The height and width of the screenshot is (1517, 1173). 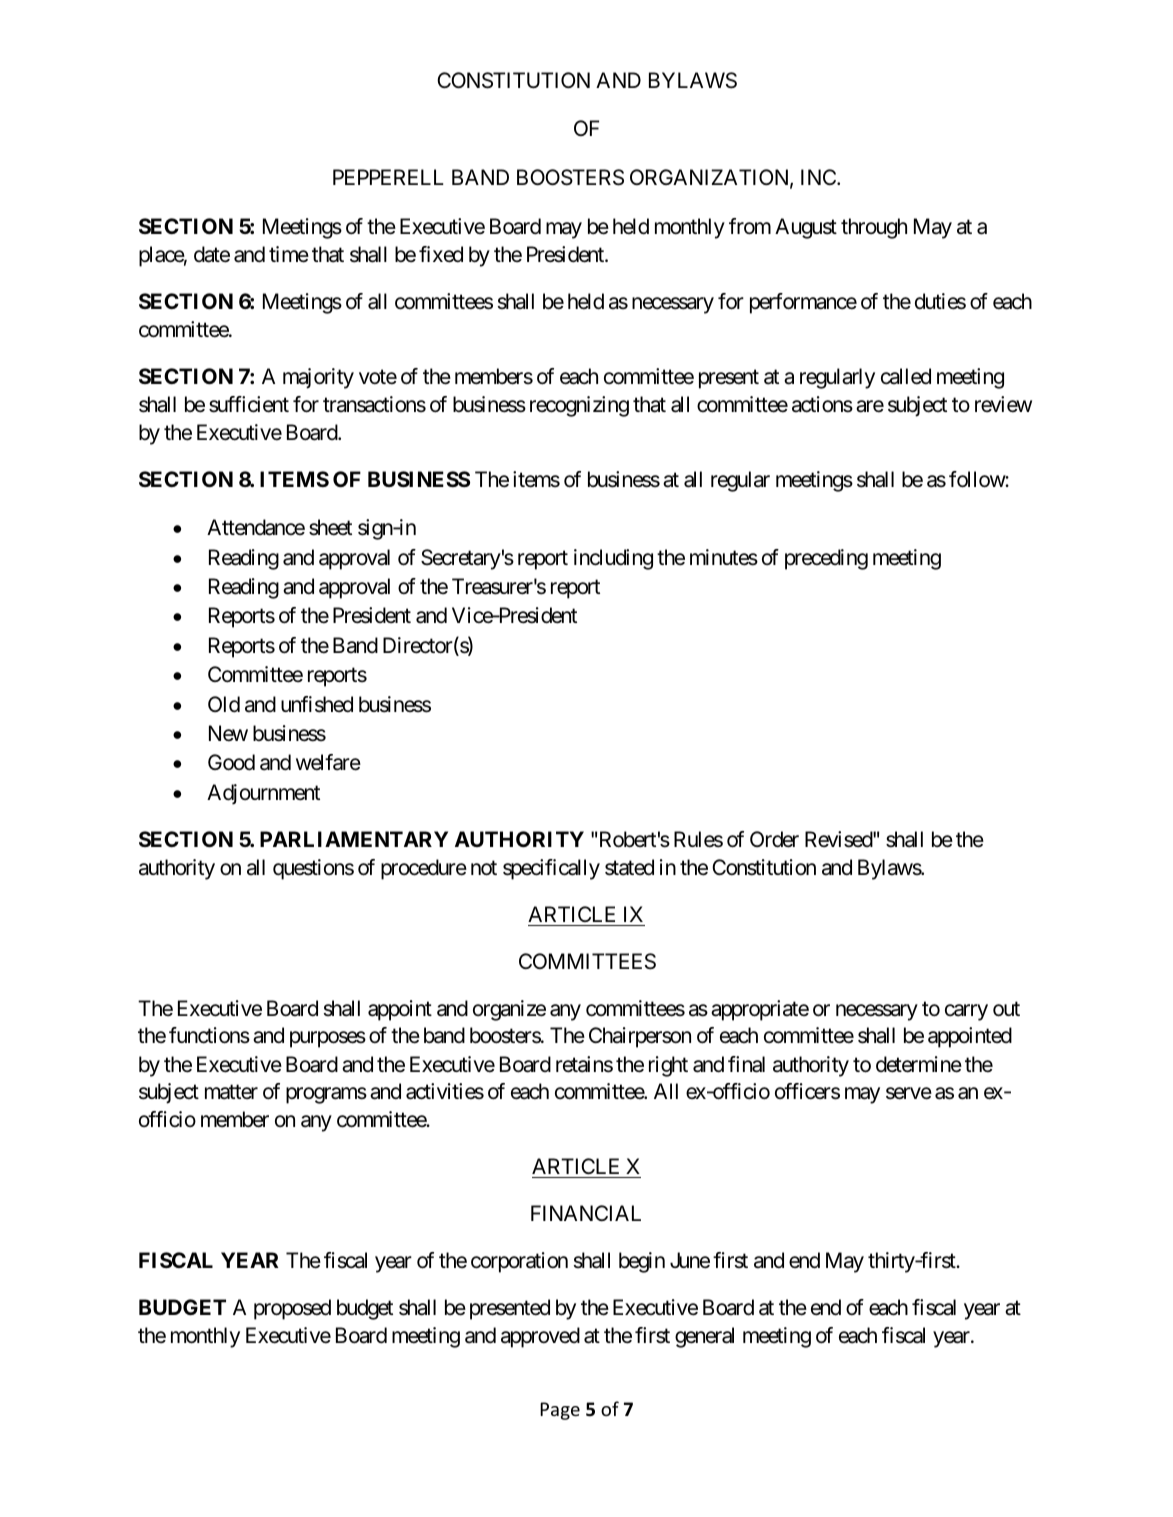 What do you see at coordinates (704, 1337) in the screenshot?
I see `general` at bounding box center [704, 1337].
